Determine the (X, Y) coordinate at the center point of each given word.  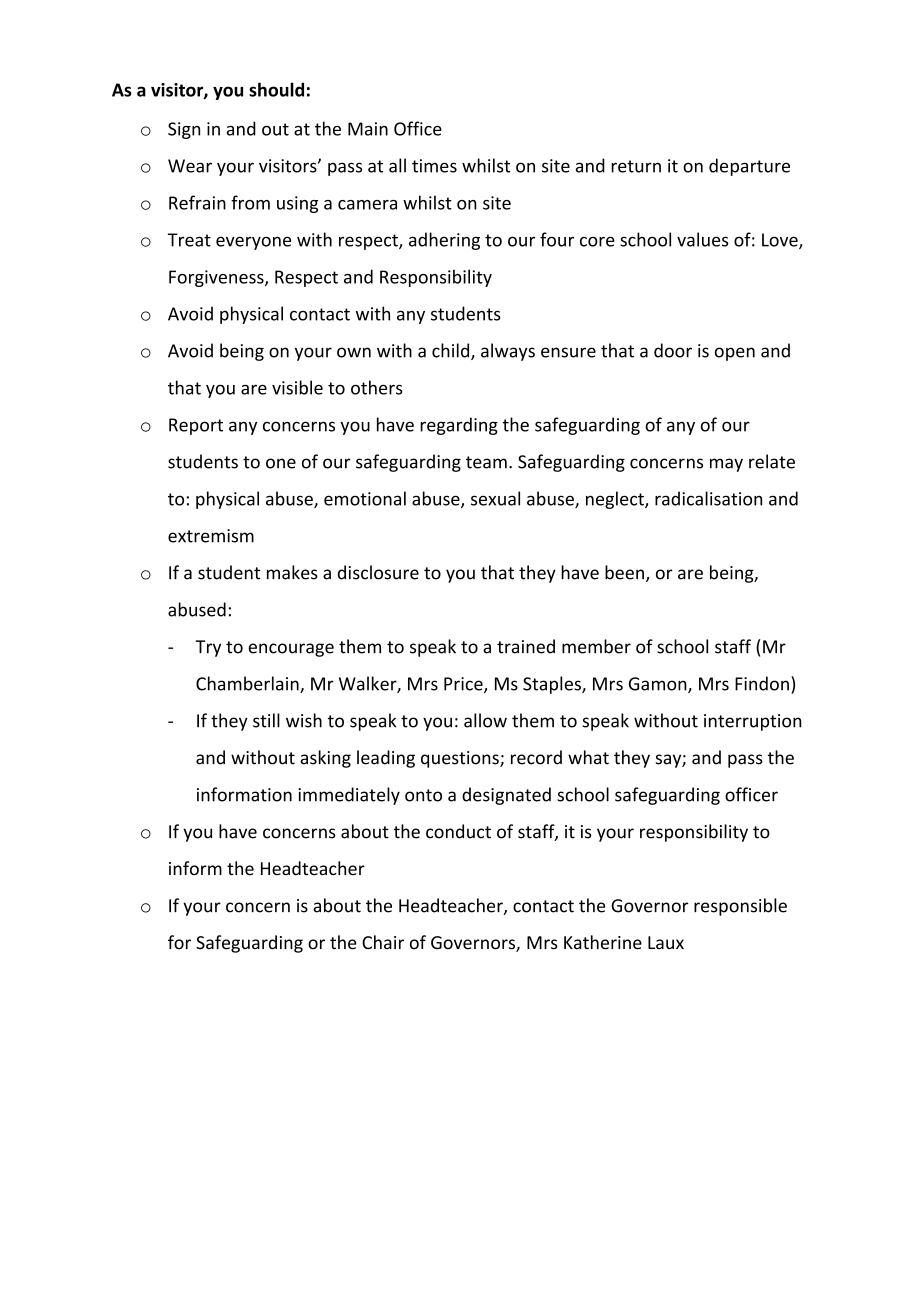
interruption (752, 722)
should (276, 89)
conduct (458, 831)
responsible (740, 907)
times (434, 166)
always (508, 352)
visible (297, 387)
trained (526, 646)
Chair (383, 942)
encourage (291, 650)
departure (749, 167)
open (735, 354)
